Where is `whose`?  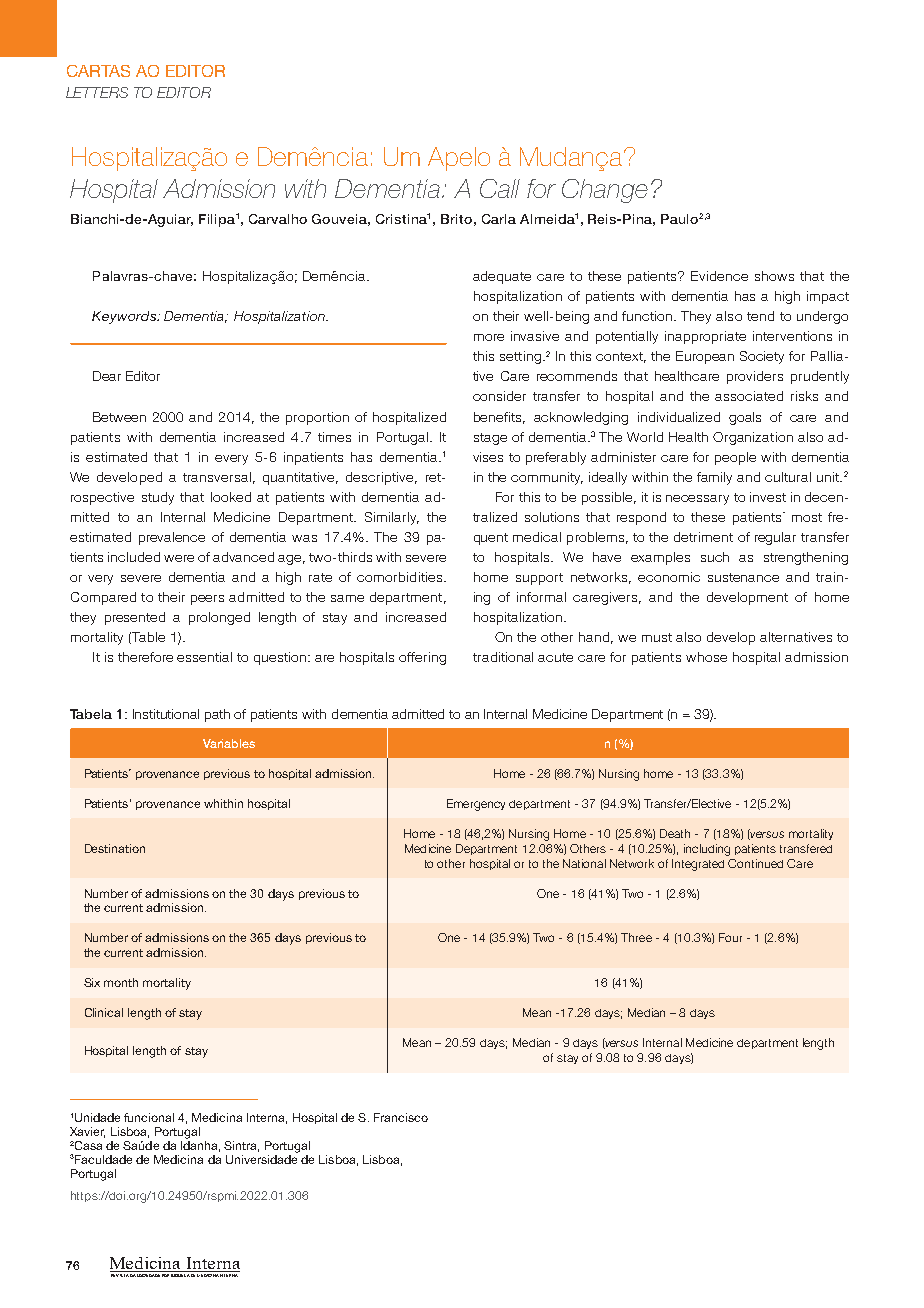 whose is located at coordinates (706, 657).
